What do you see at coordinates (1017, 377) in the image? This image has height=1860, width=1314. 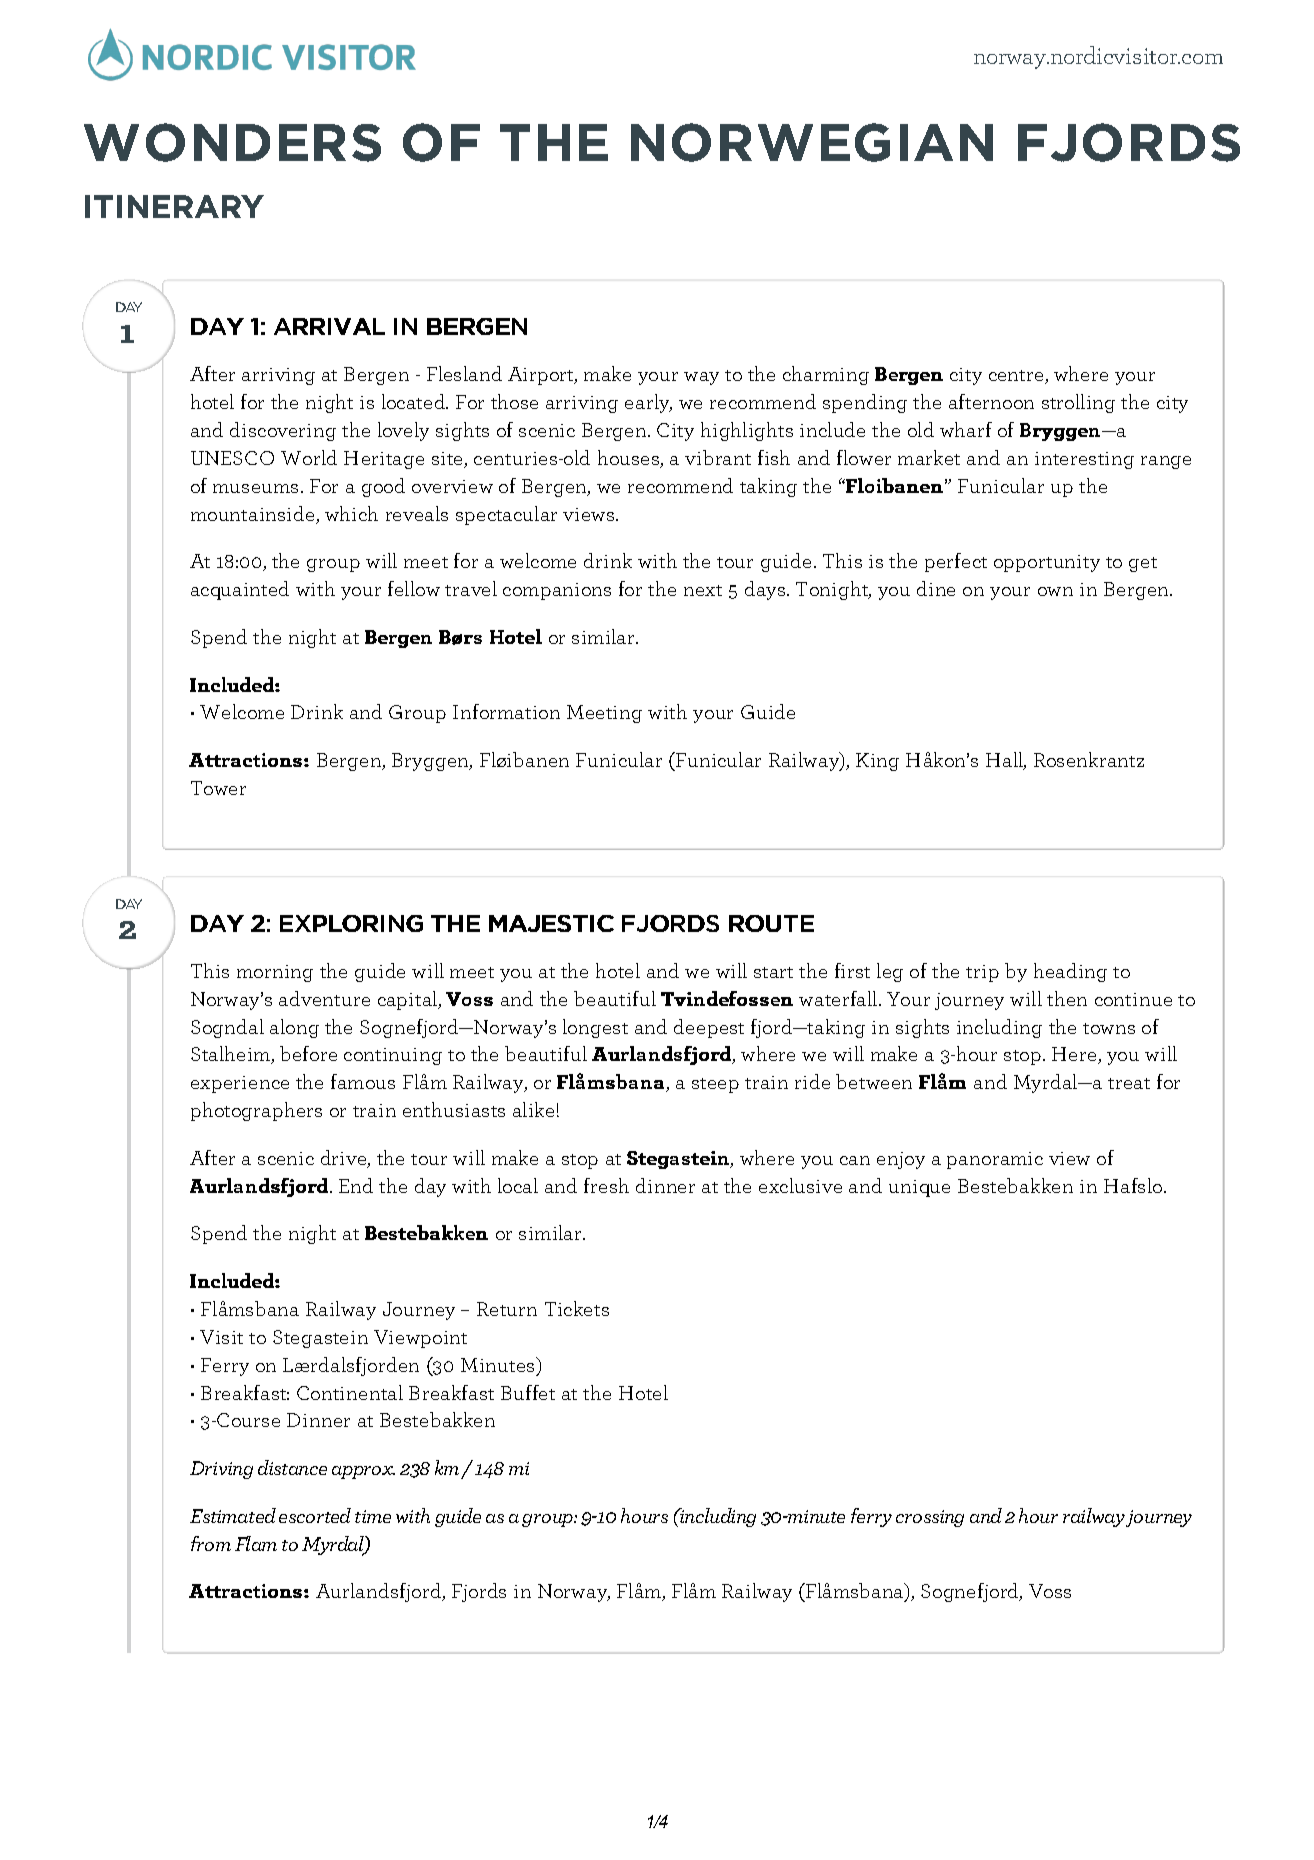 I see `centre` at bounding box center [1017, 377].
